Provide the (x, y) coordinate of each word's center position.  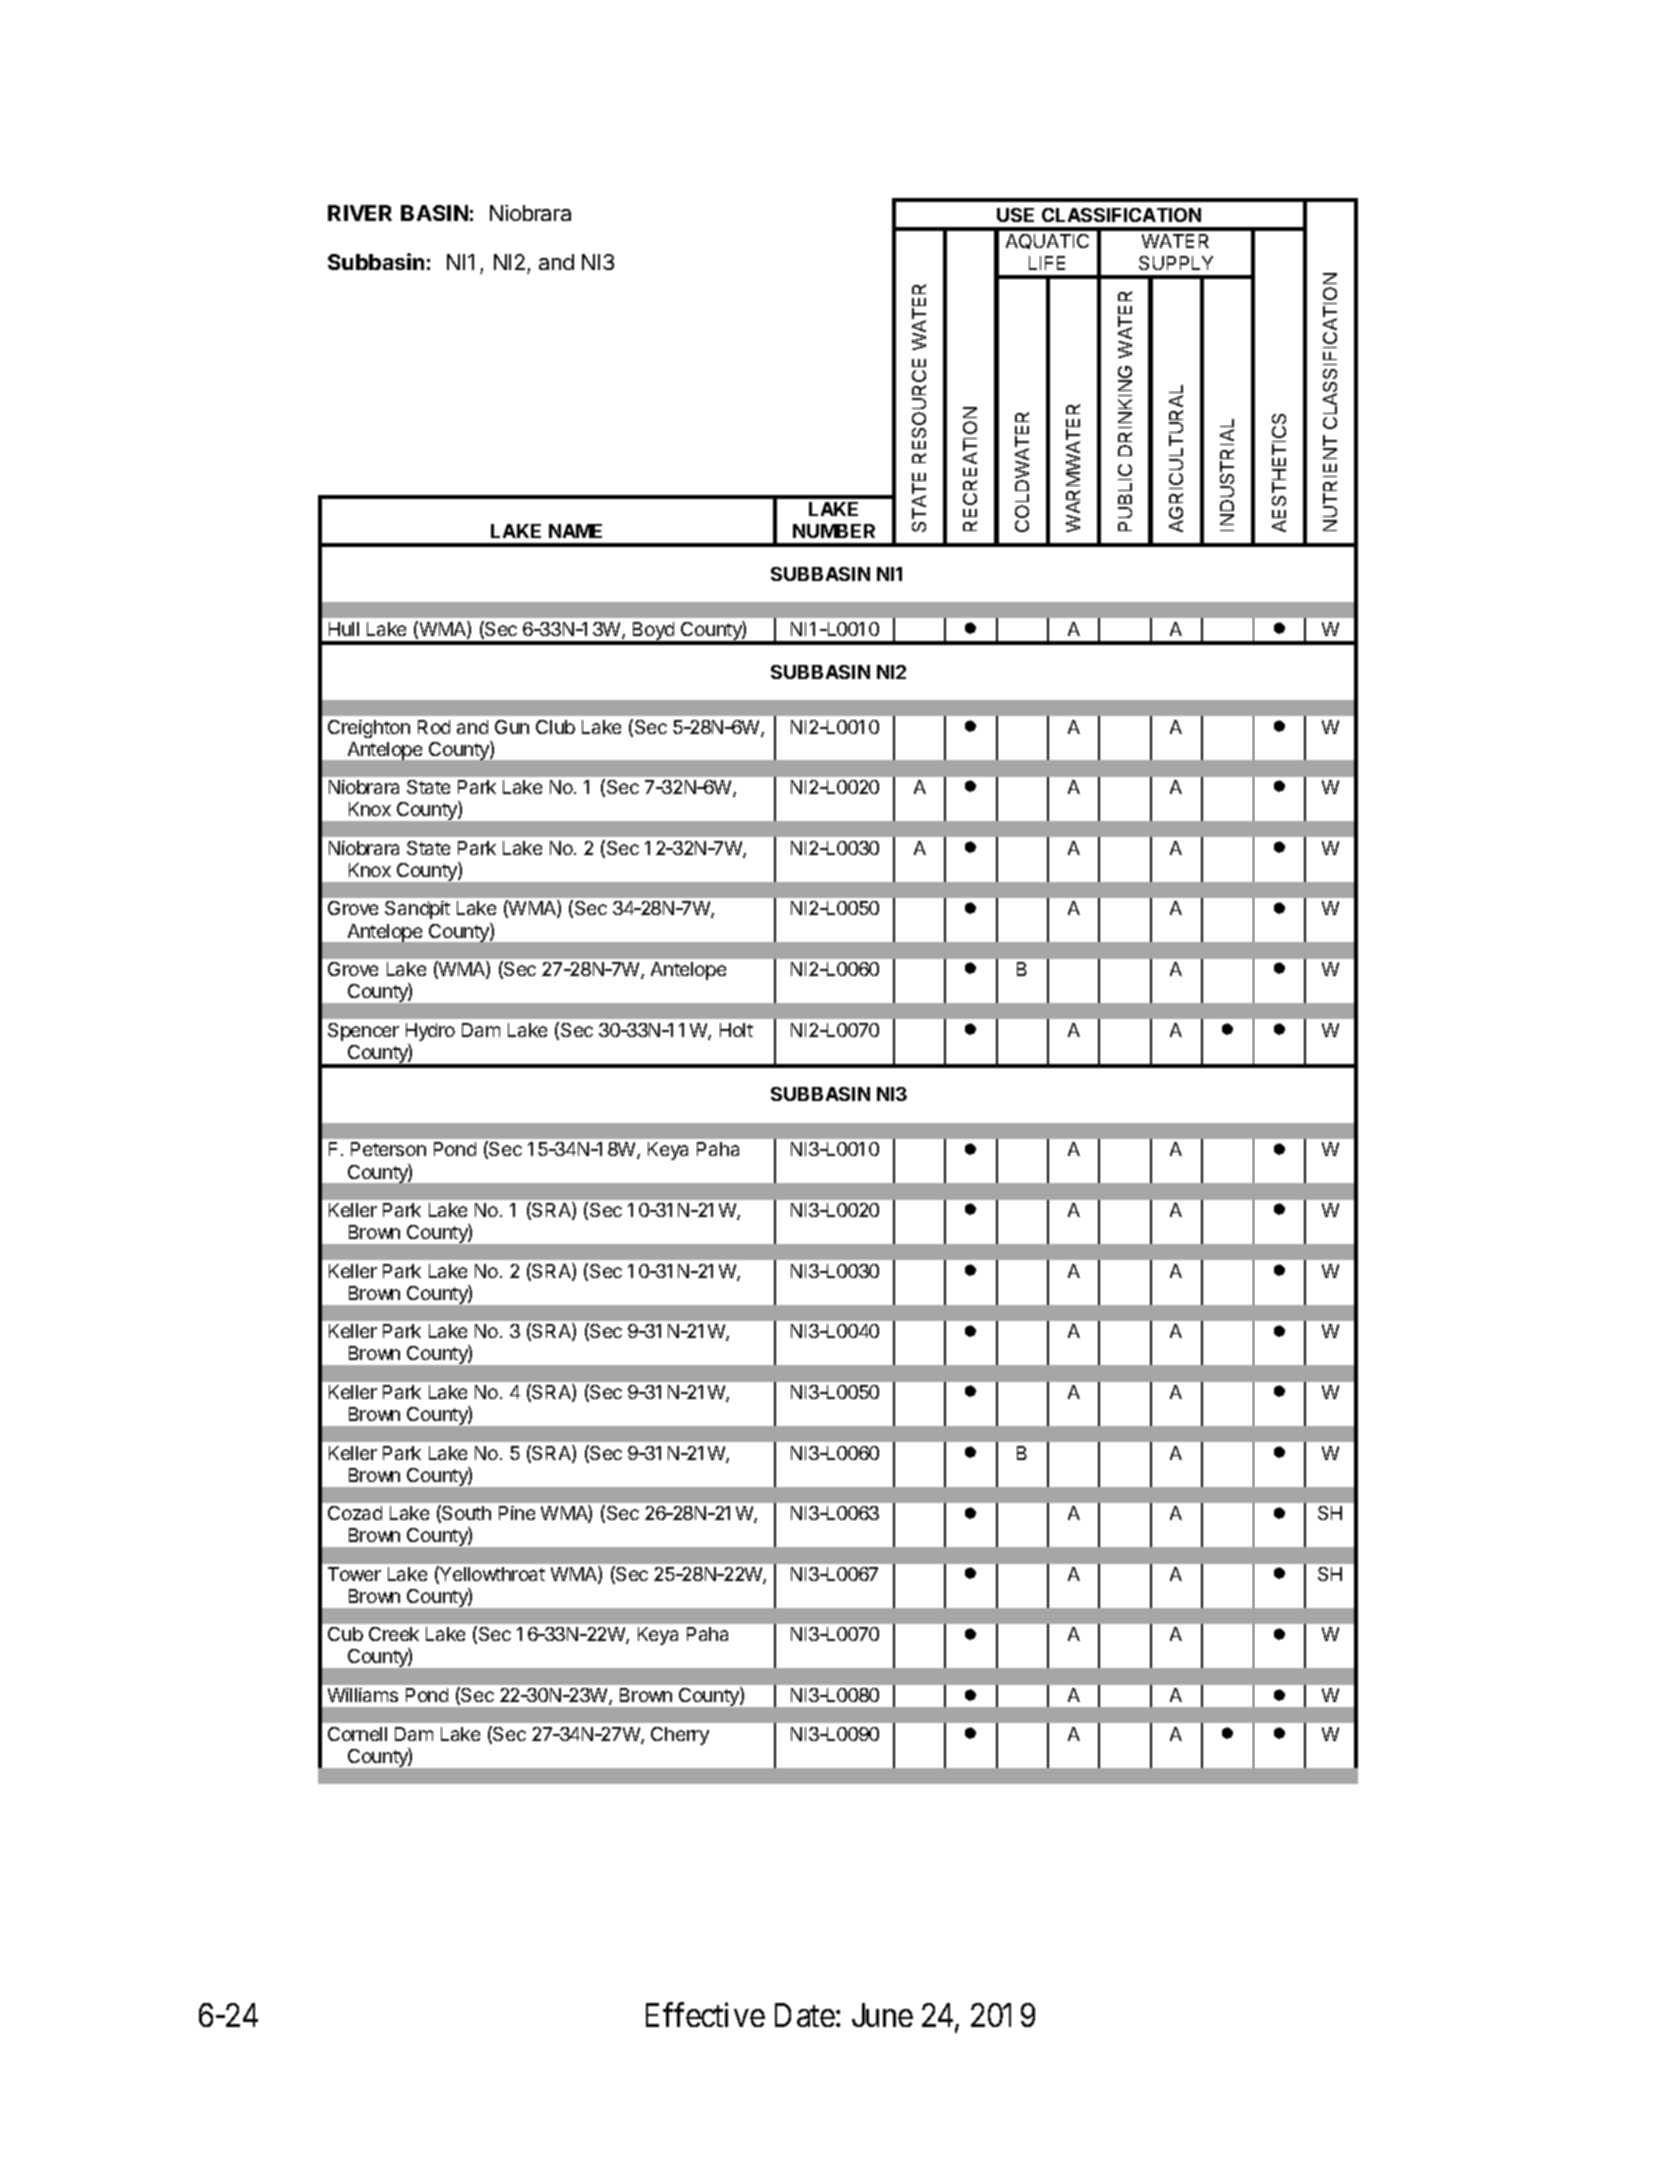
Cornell (357, 1734)
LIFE (1047, 263)
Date (805, 2015)
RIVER (360, 213)
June (882, 2015)
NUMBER (834, 531)
